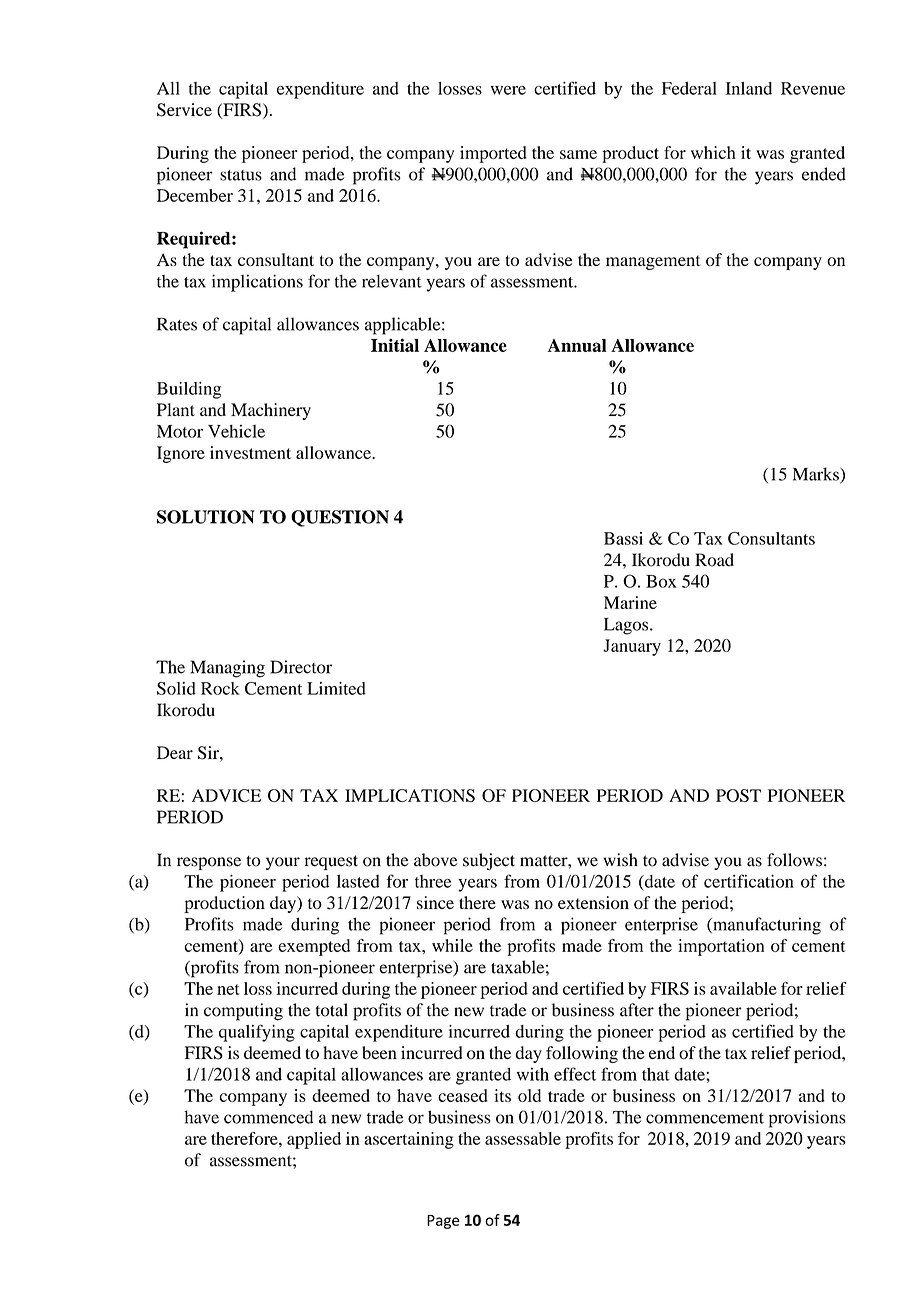 Image resolution: width=924 pixels, height=1307 pixels. What do you see at coordinates (443, 1222) in the image?
I see `Page` at bounding box center [443, 1222].
